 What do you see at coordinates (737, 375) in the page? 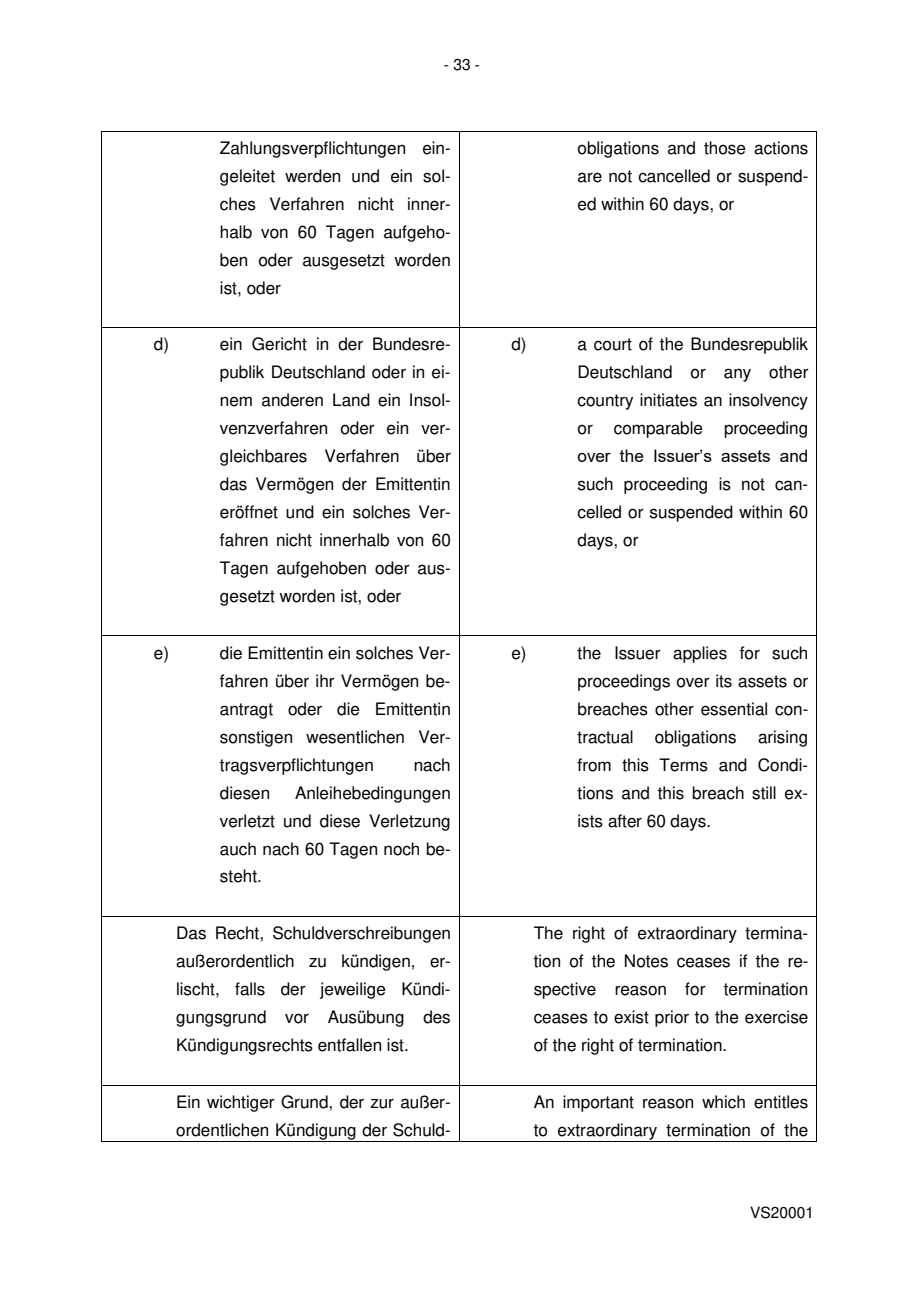
I see `any` at bounding box center [737, 375].
